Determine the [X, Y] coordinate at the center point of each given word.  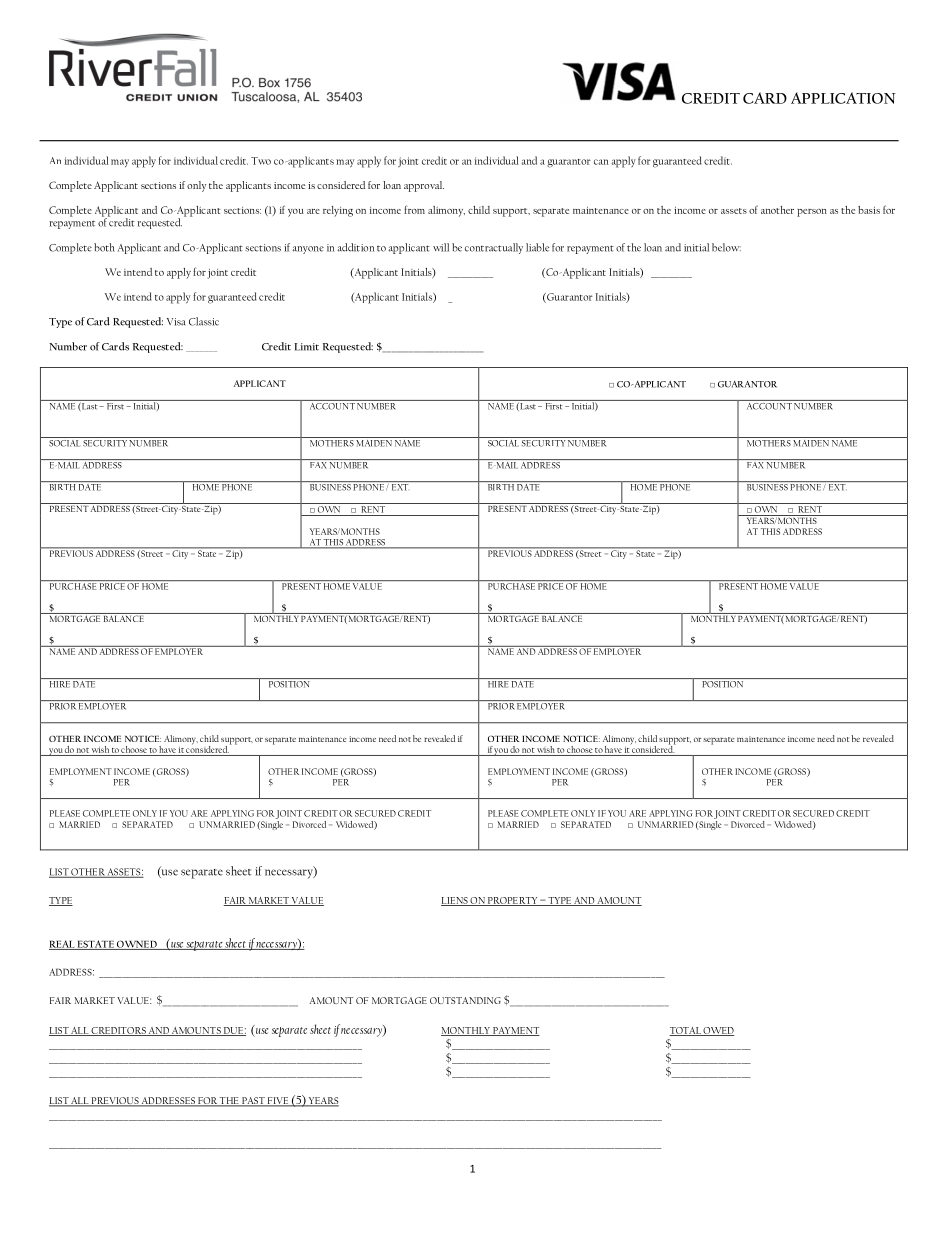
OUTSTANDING [465, 1000]
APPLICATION [843, 98]
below [726, 247]
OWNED [137, 945]
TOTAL [686, 1031]
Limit [307, 347]
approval [424, 186]
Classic [204, 321]
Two [261, 161]
